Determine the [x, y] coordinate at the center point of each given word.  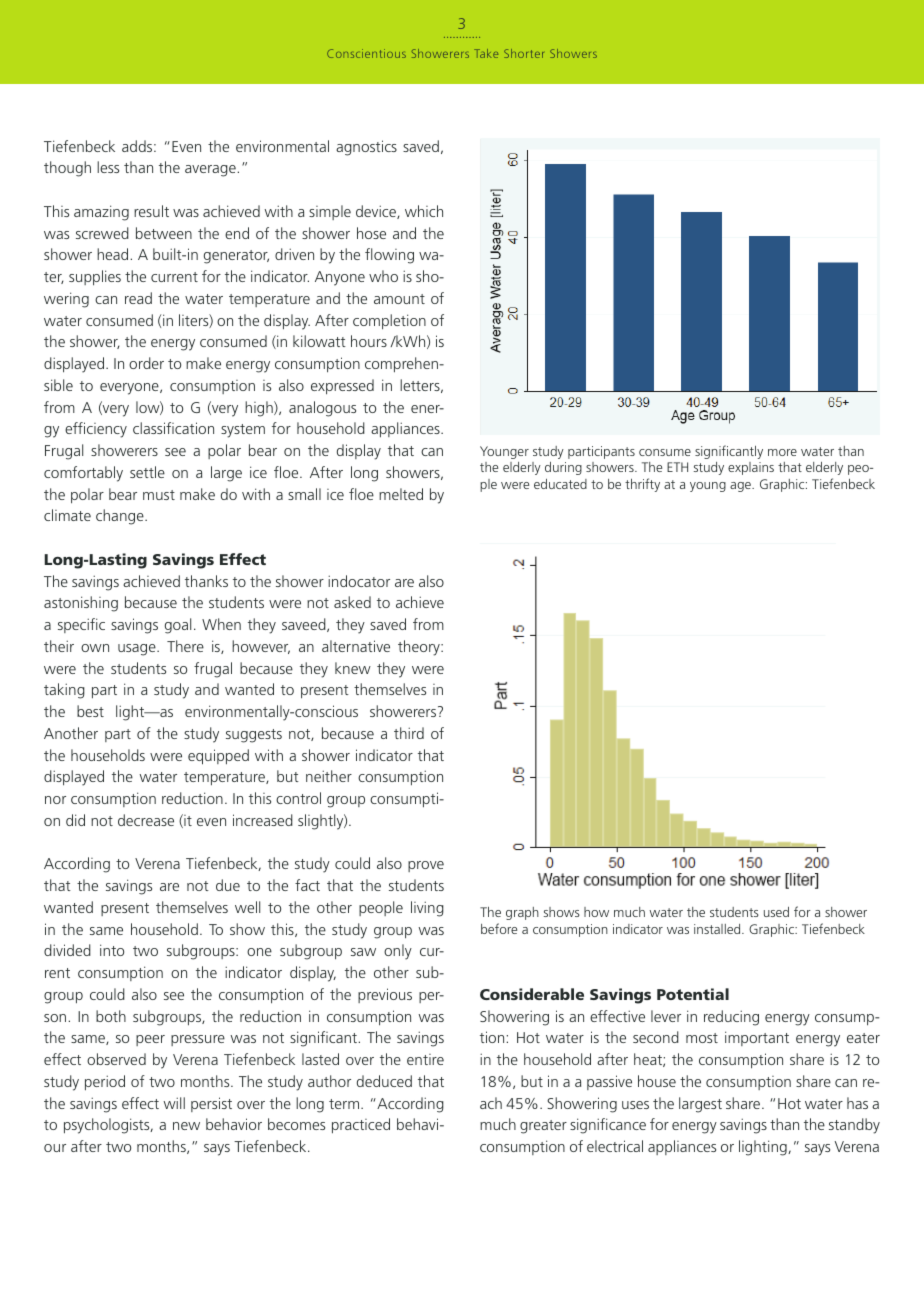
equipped [218, 757]
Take [486, 53]
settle [147, 472]
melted [401, 494]
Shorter [524, 53]
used [776, 912]
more [782, 452]
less [108, 167]
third [409, 733]
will [174, 1103]
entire [425, 1059]
